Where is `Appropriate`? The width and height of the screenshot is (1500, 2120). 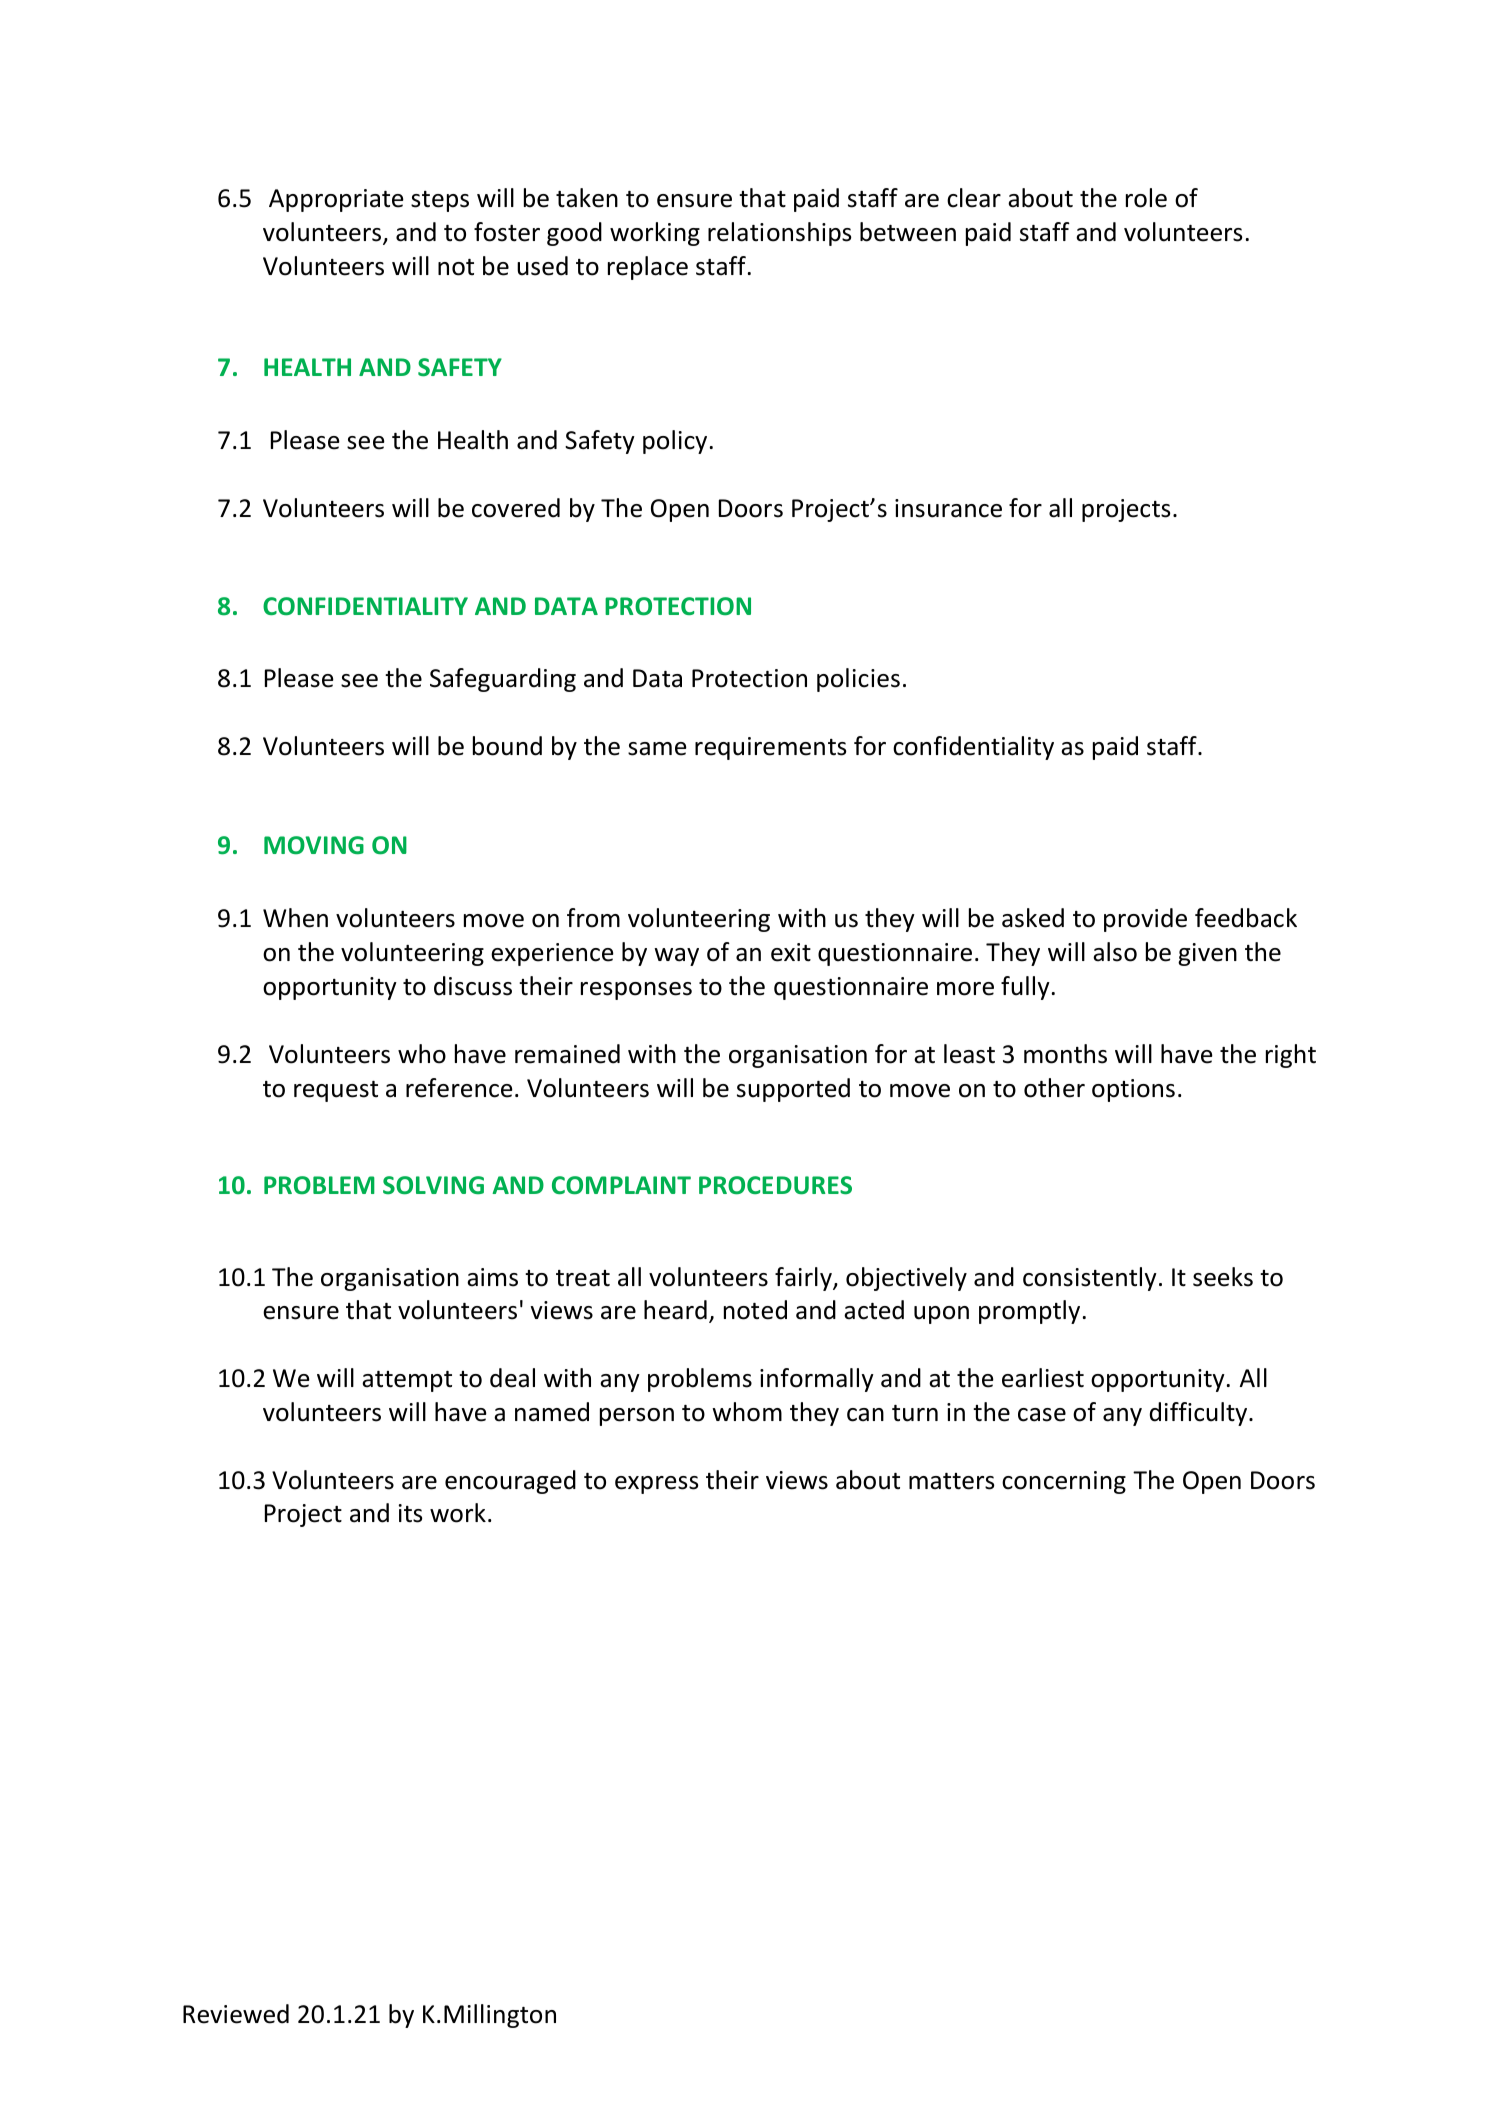 Appropriate is located at coordinates (336, 200).
